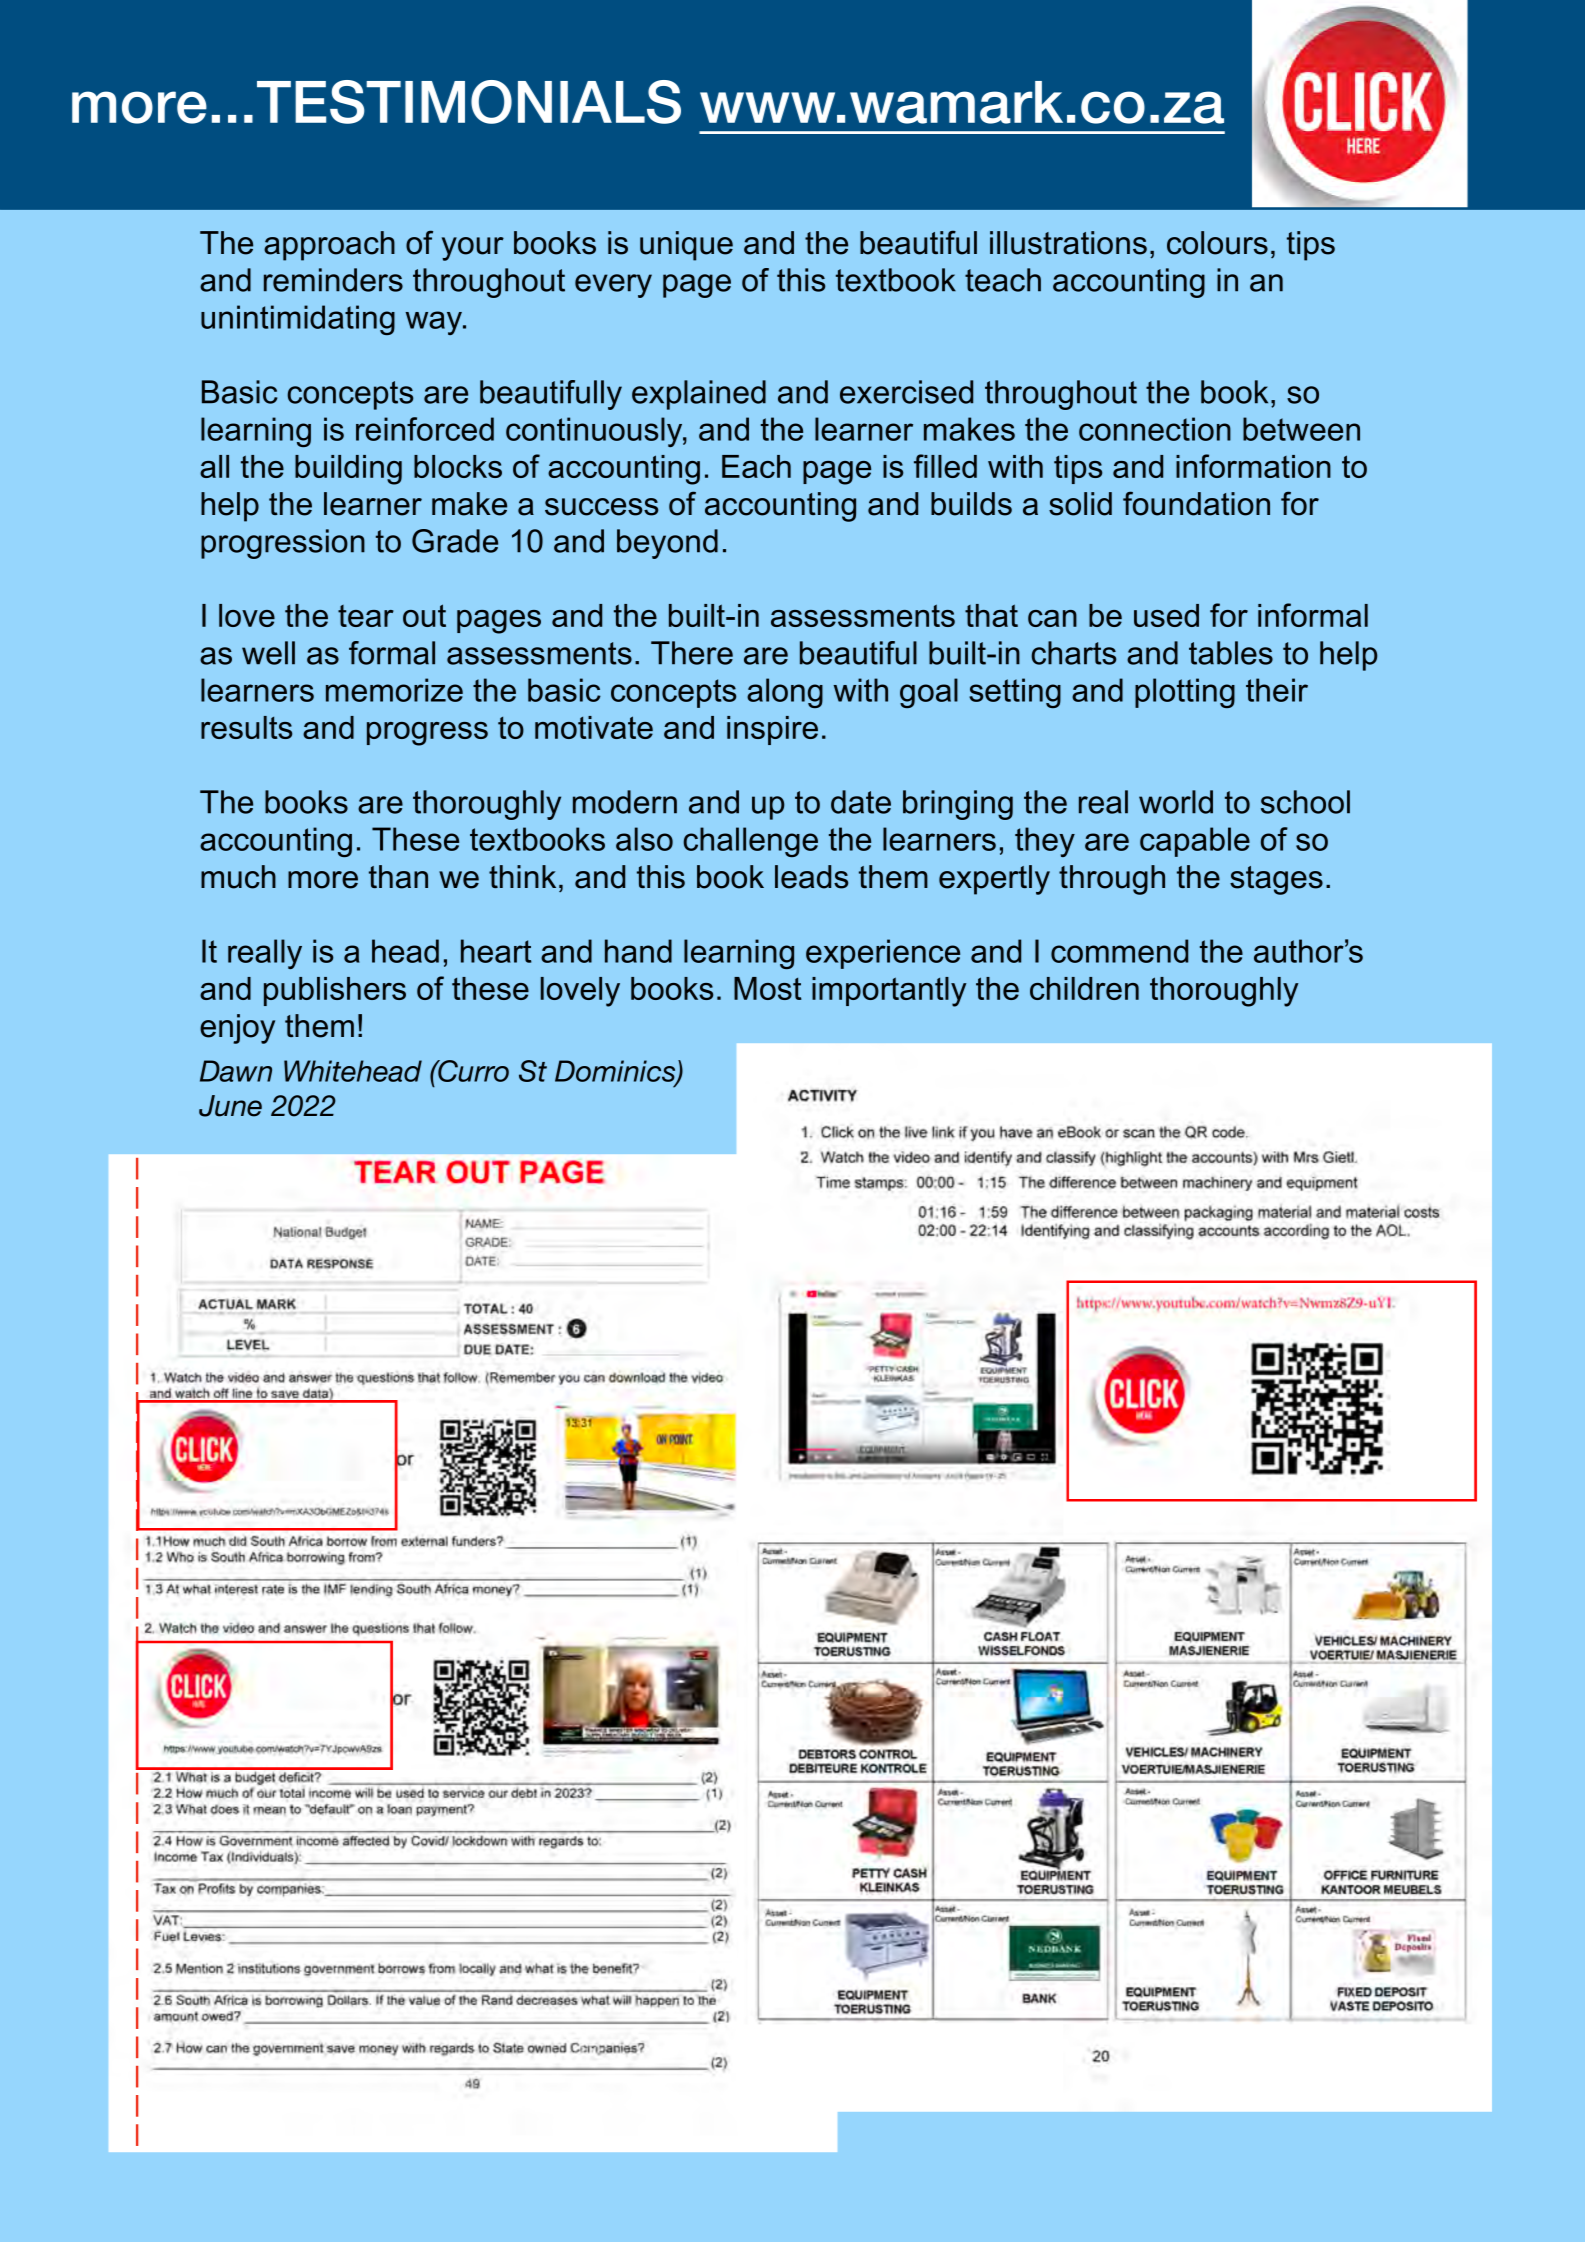 Image resolution: width=1585 pixels, height=2242 pixels. What do you see at coordinates (1217, 243) in the page?
I see `colours` at bounding box center [1217, 243].
